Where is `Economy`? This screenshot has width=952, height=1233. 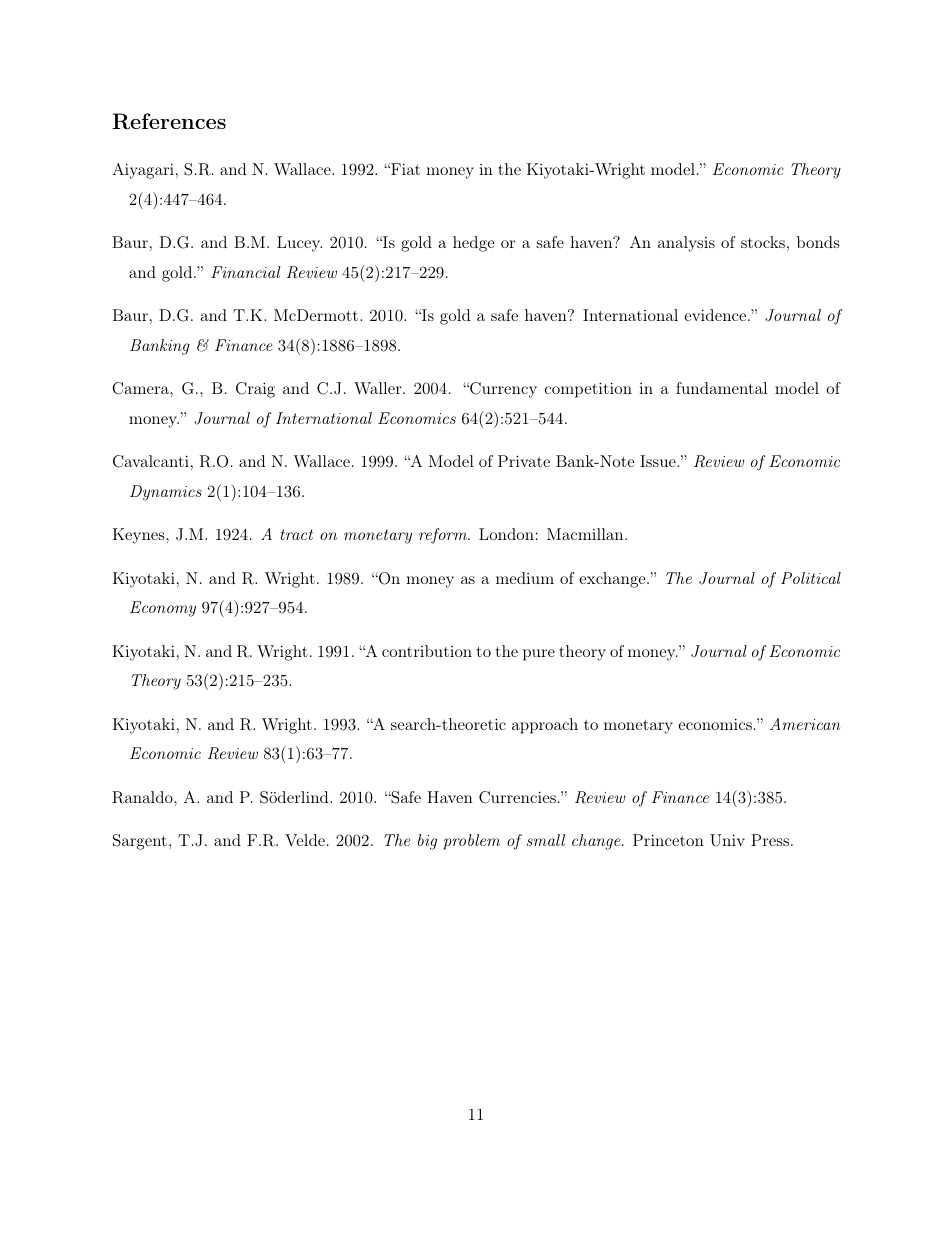 Economy is located at coordinates (163, 609).
